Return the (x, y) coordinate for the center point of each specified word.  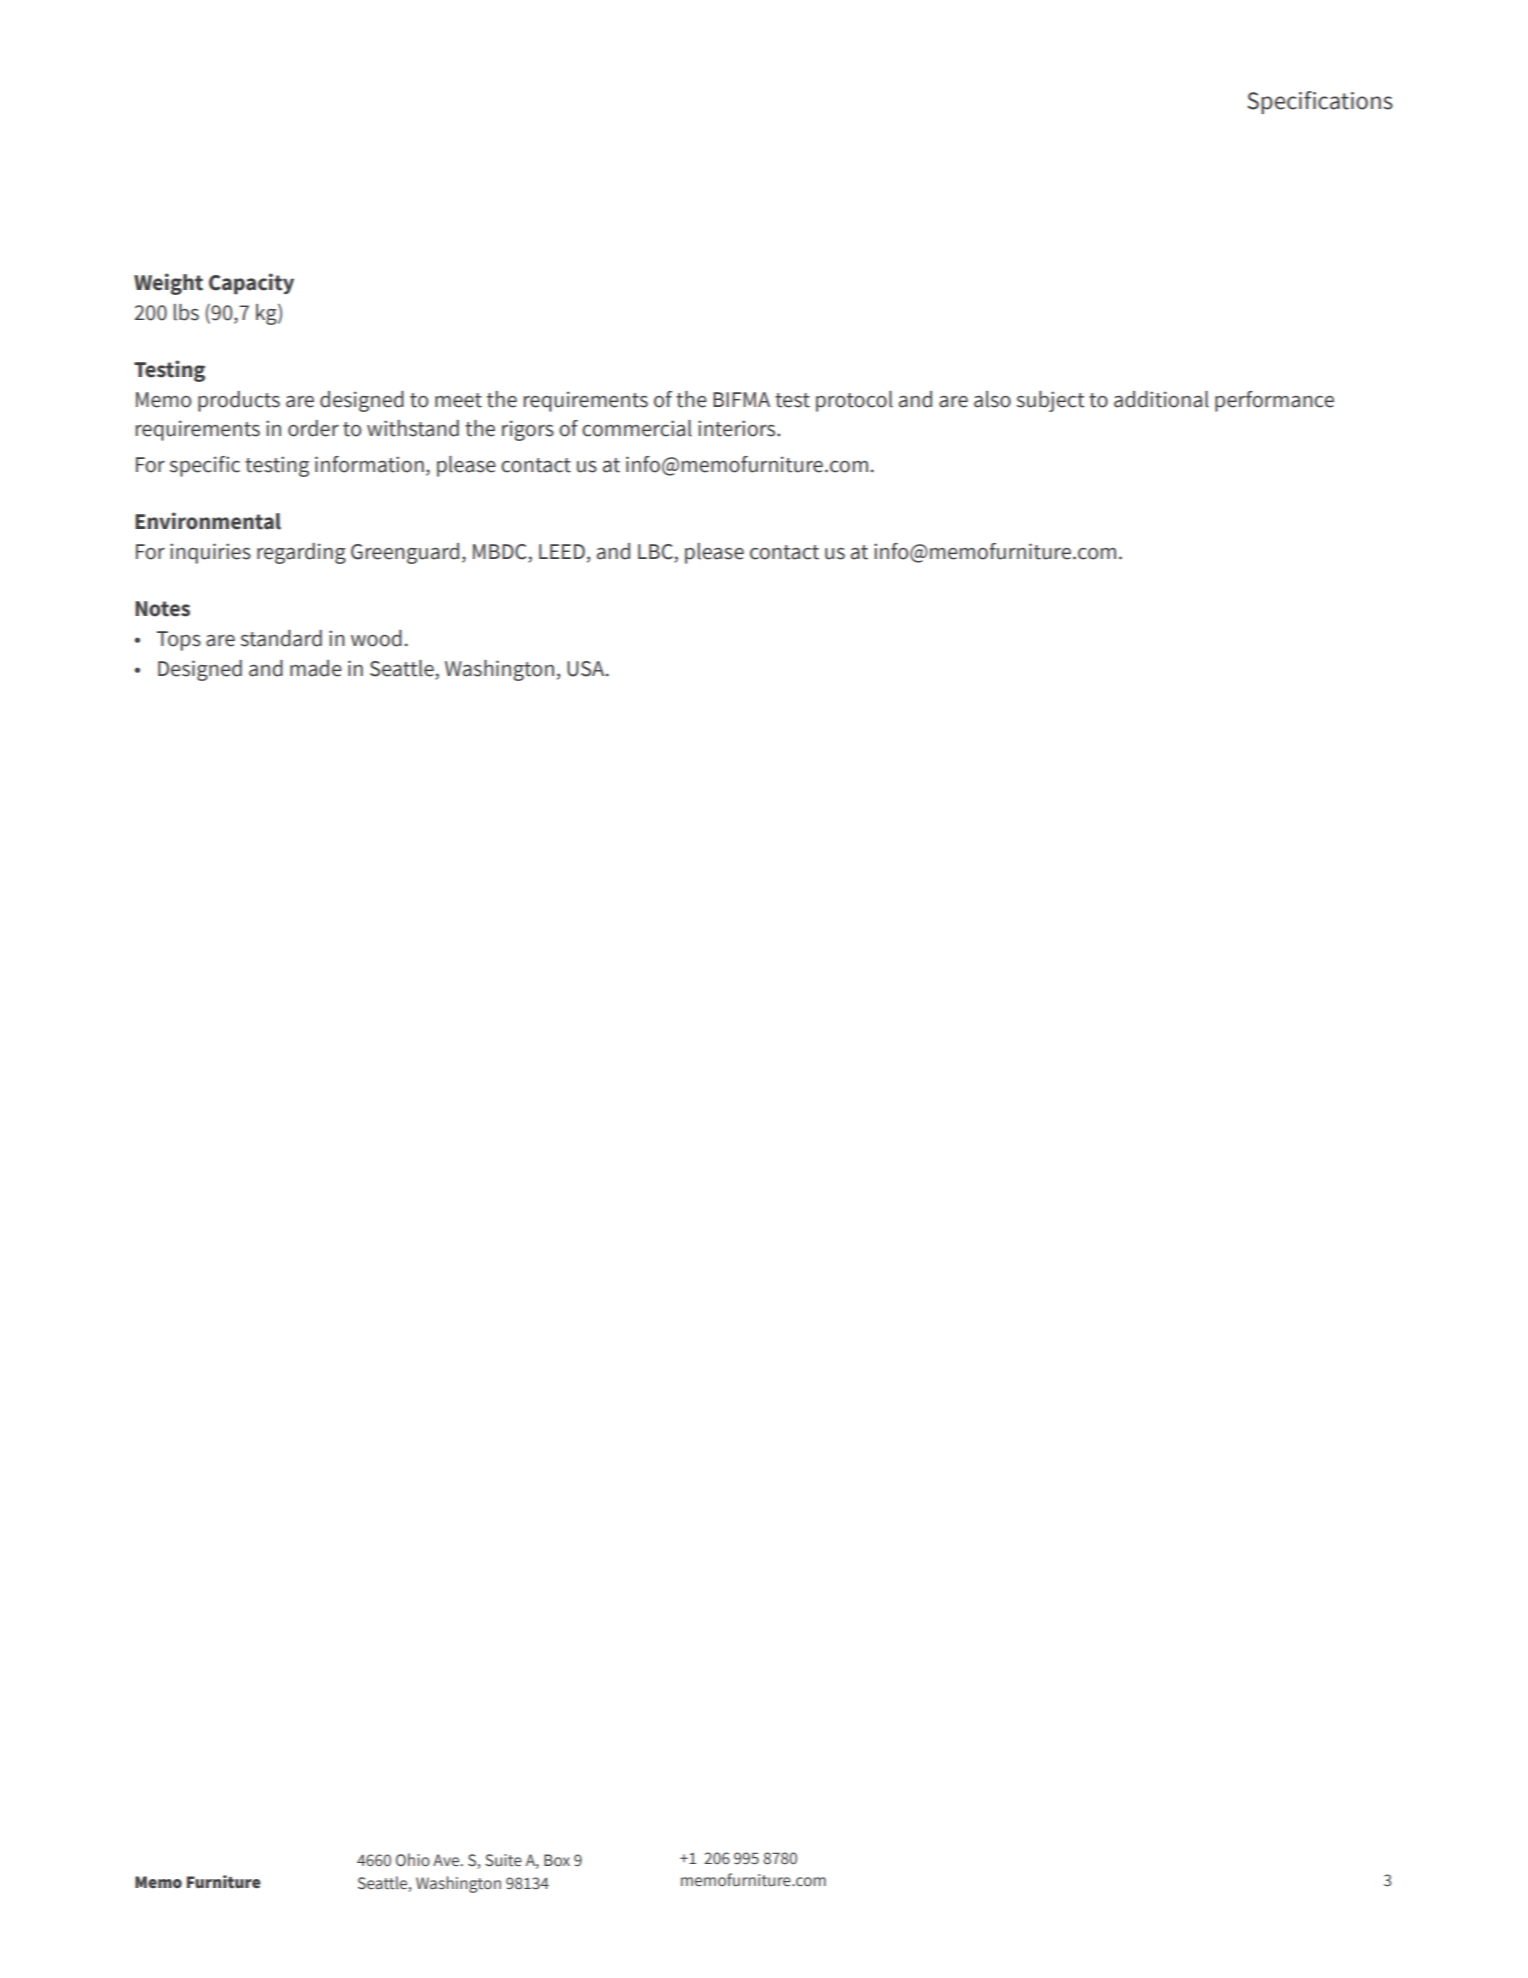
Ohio (413, 1860)
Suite (503, 1860)
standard (281, 638)
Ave (447, 1860)
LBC (656, 553)
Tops (179, 641)
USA (587, 669)
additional (1161, 399)
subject (1051, 401)
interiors (738, 428)
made (316, 668)
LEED (562, 551)
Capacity (251, 284)
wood (376, 638)
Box (557, 1860)
